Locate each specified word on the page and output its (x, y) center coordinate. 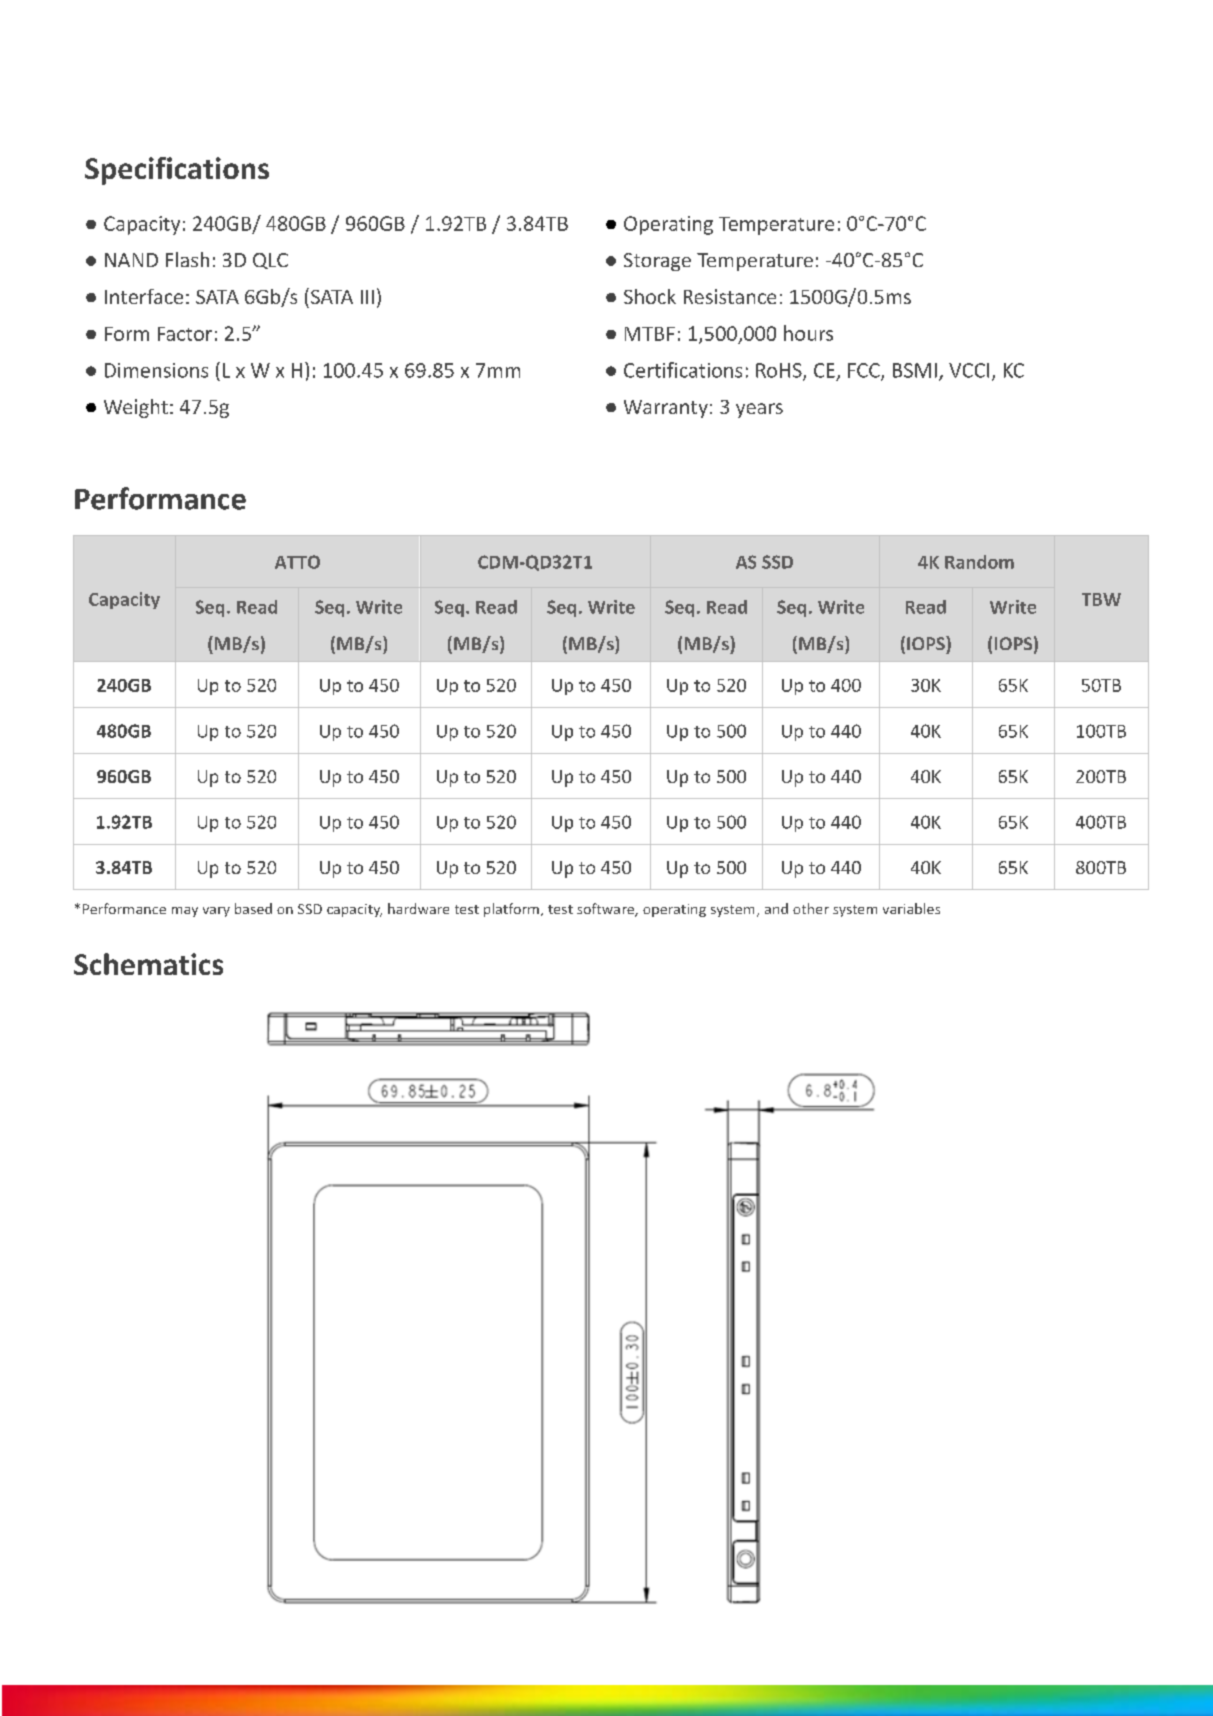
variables (911, 908)
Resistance (730, 296)
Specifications (177, 171)
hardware (418, 908)
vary (216, 912)
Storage (657, 262)
